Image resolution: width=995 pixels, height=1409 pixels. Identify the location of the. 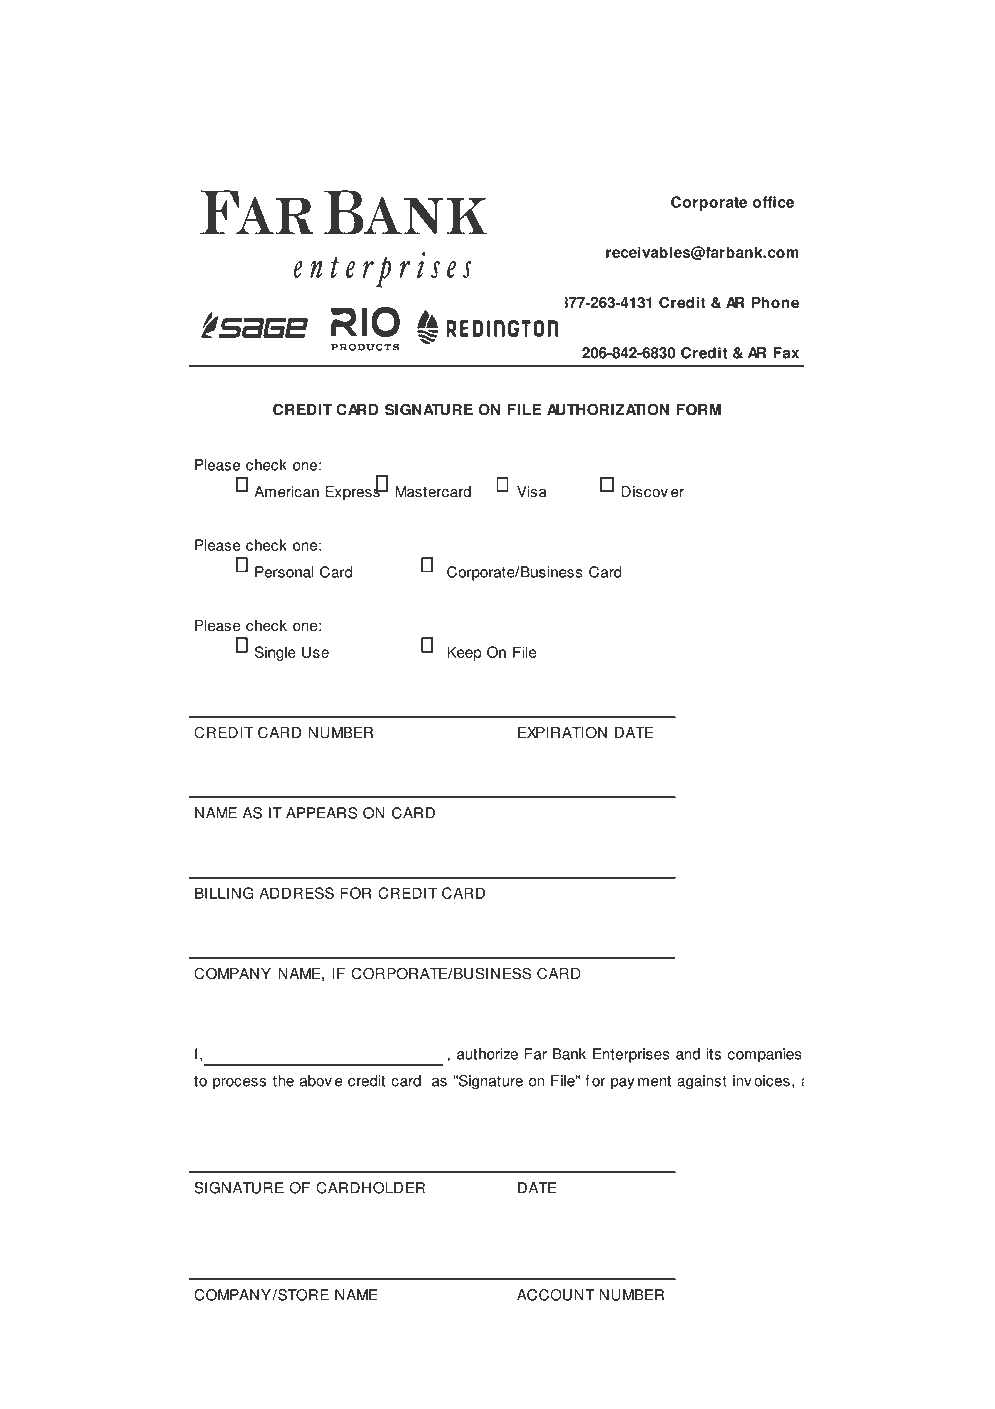
(283, 1081).
